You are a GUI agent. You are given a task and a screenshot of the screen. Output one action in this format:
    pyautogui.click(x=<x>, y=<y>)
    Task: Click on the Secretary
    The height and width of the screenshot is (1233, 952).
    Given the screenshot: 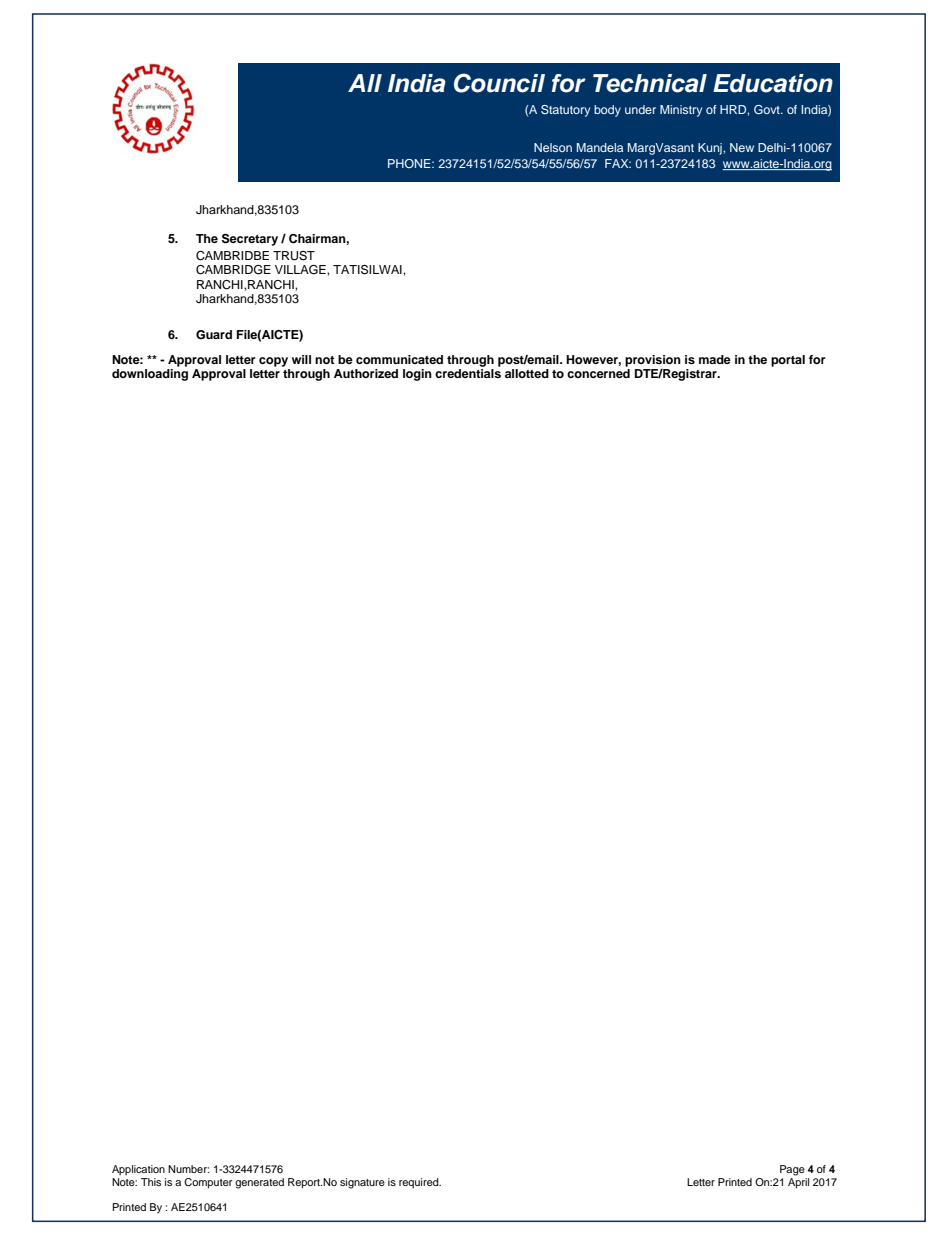 What is the action you would take?
    pyautogui.click(x=250, y=240)
